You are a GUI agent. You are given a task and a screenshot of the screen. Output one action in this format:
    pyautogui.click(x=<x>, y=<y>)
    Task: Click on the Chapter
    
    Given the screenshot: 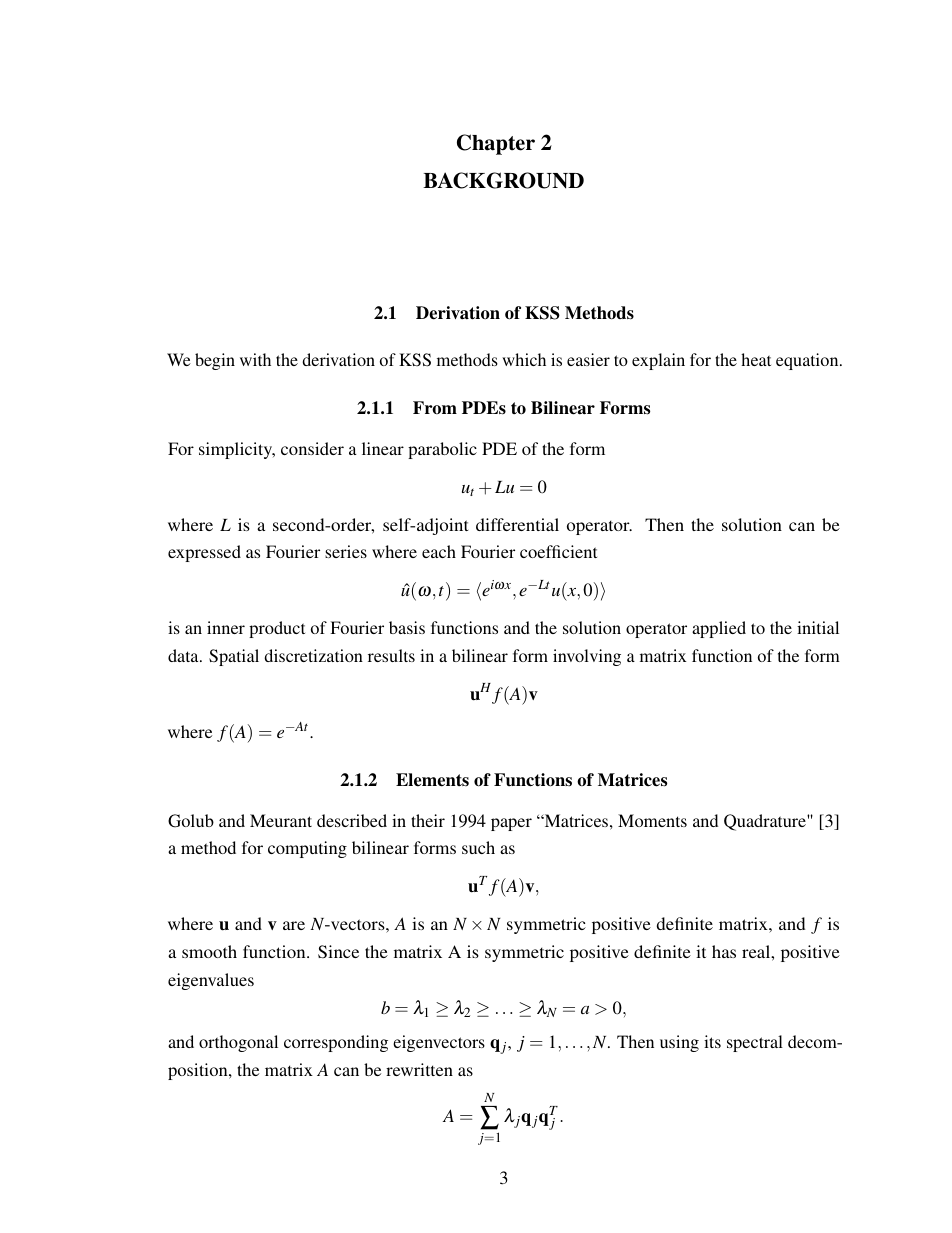 What is the action you would take?
    pyautogui.click(x=496, y=144)
